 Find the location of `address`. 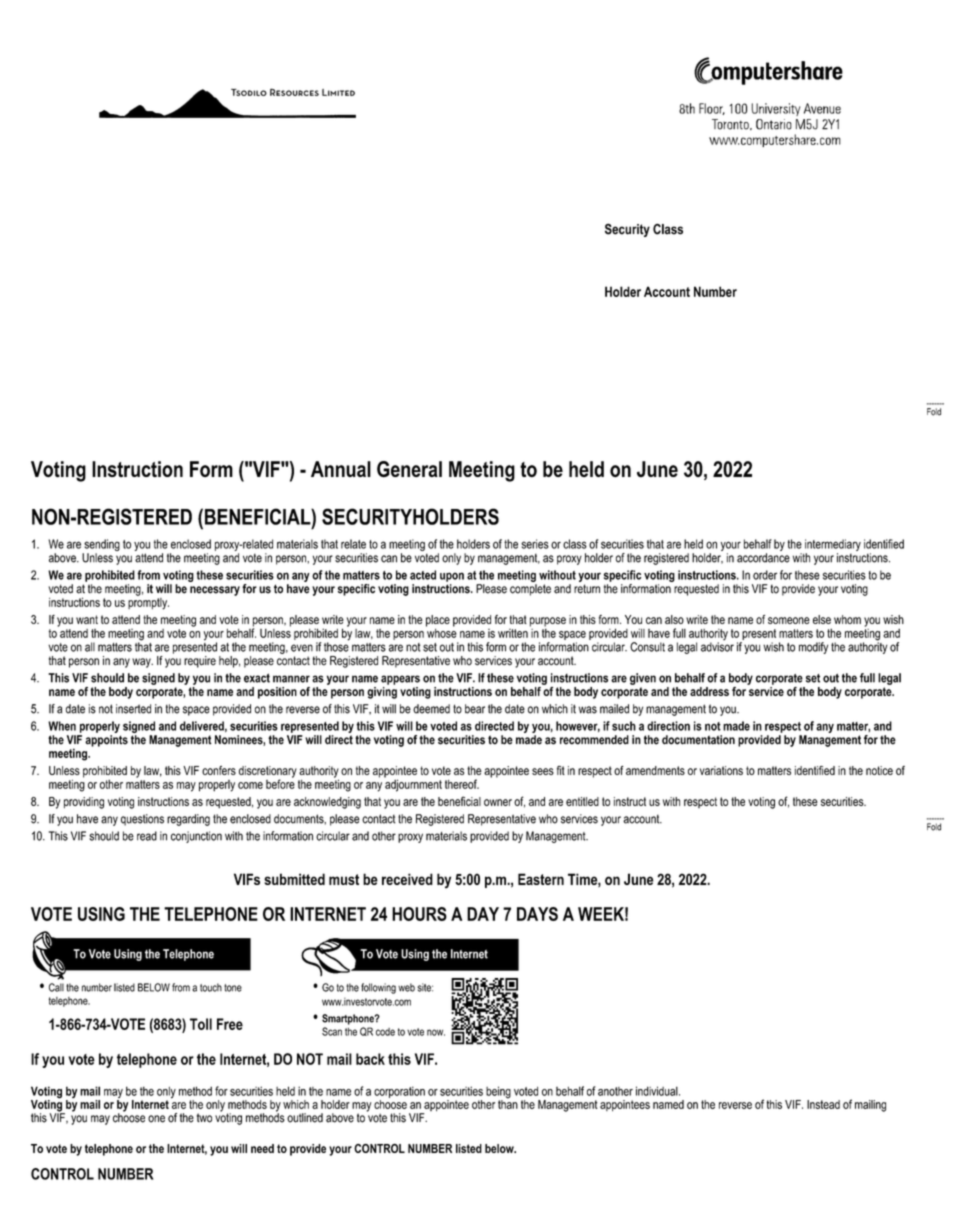

address is located at coordinates (709, 691).
